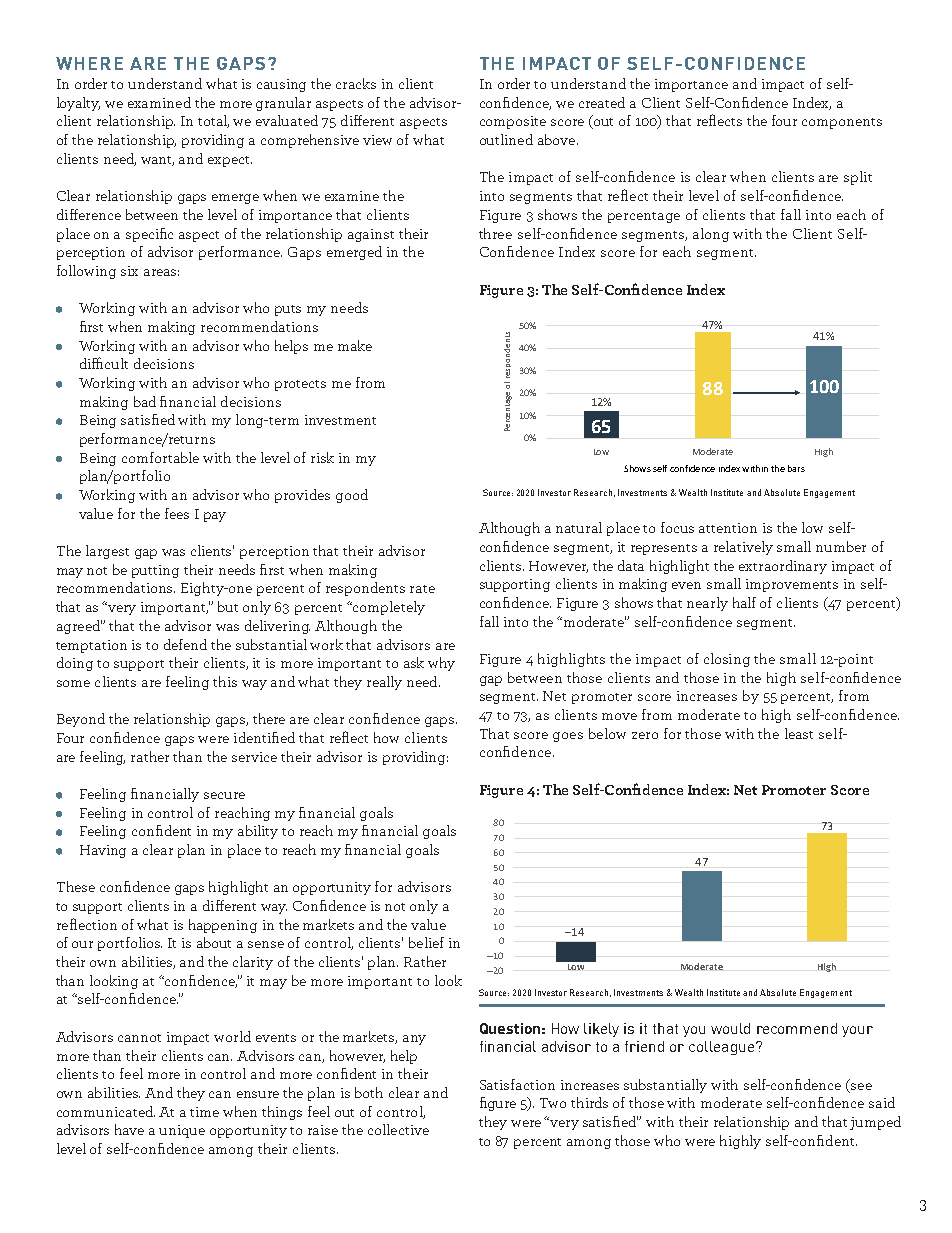 This document has height=1233, width=952. Describe the element at coordinates (513, 122) in the document. I see `composite` at that location.
